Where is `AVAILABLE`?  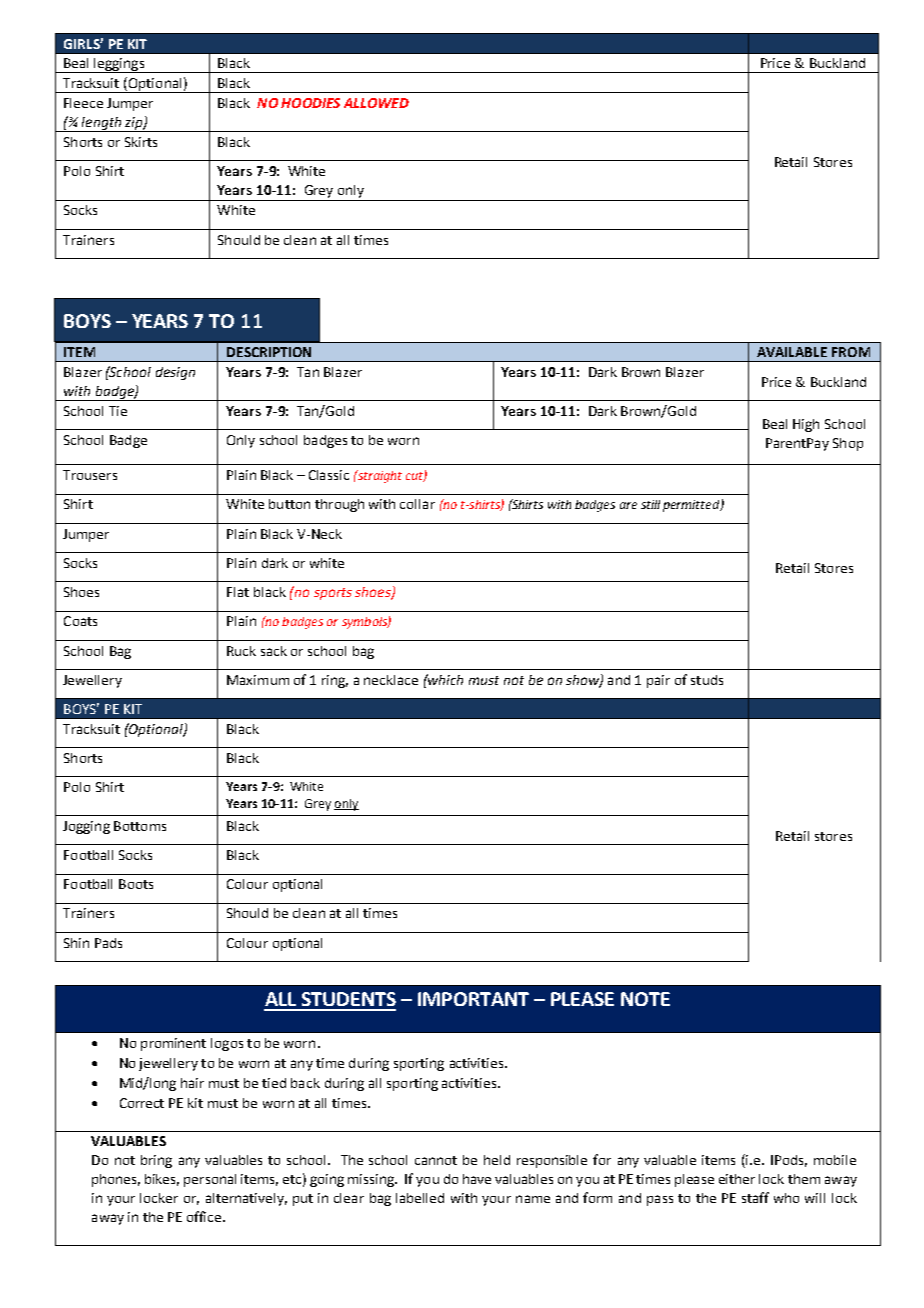 AVAILABLE is located at coordinates (792, 352).
